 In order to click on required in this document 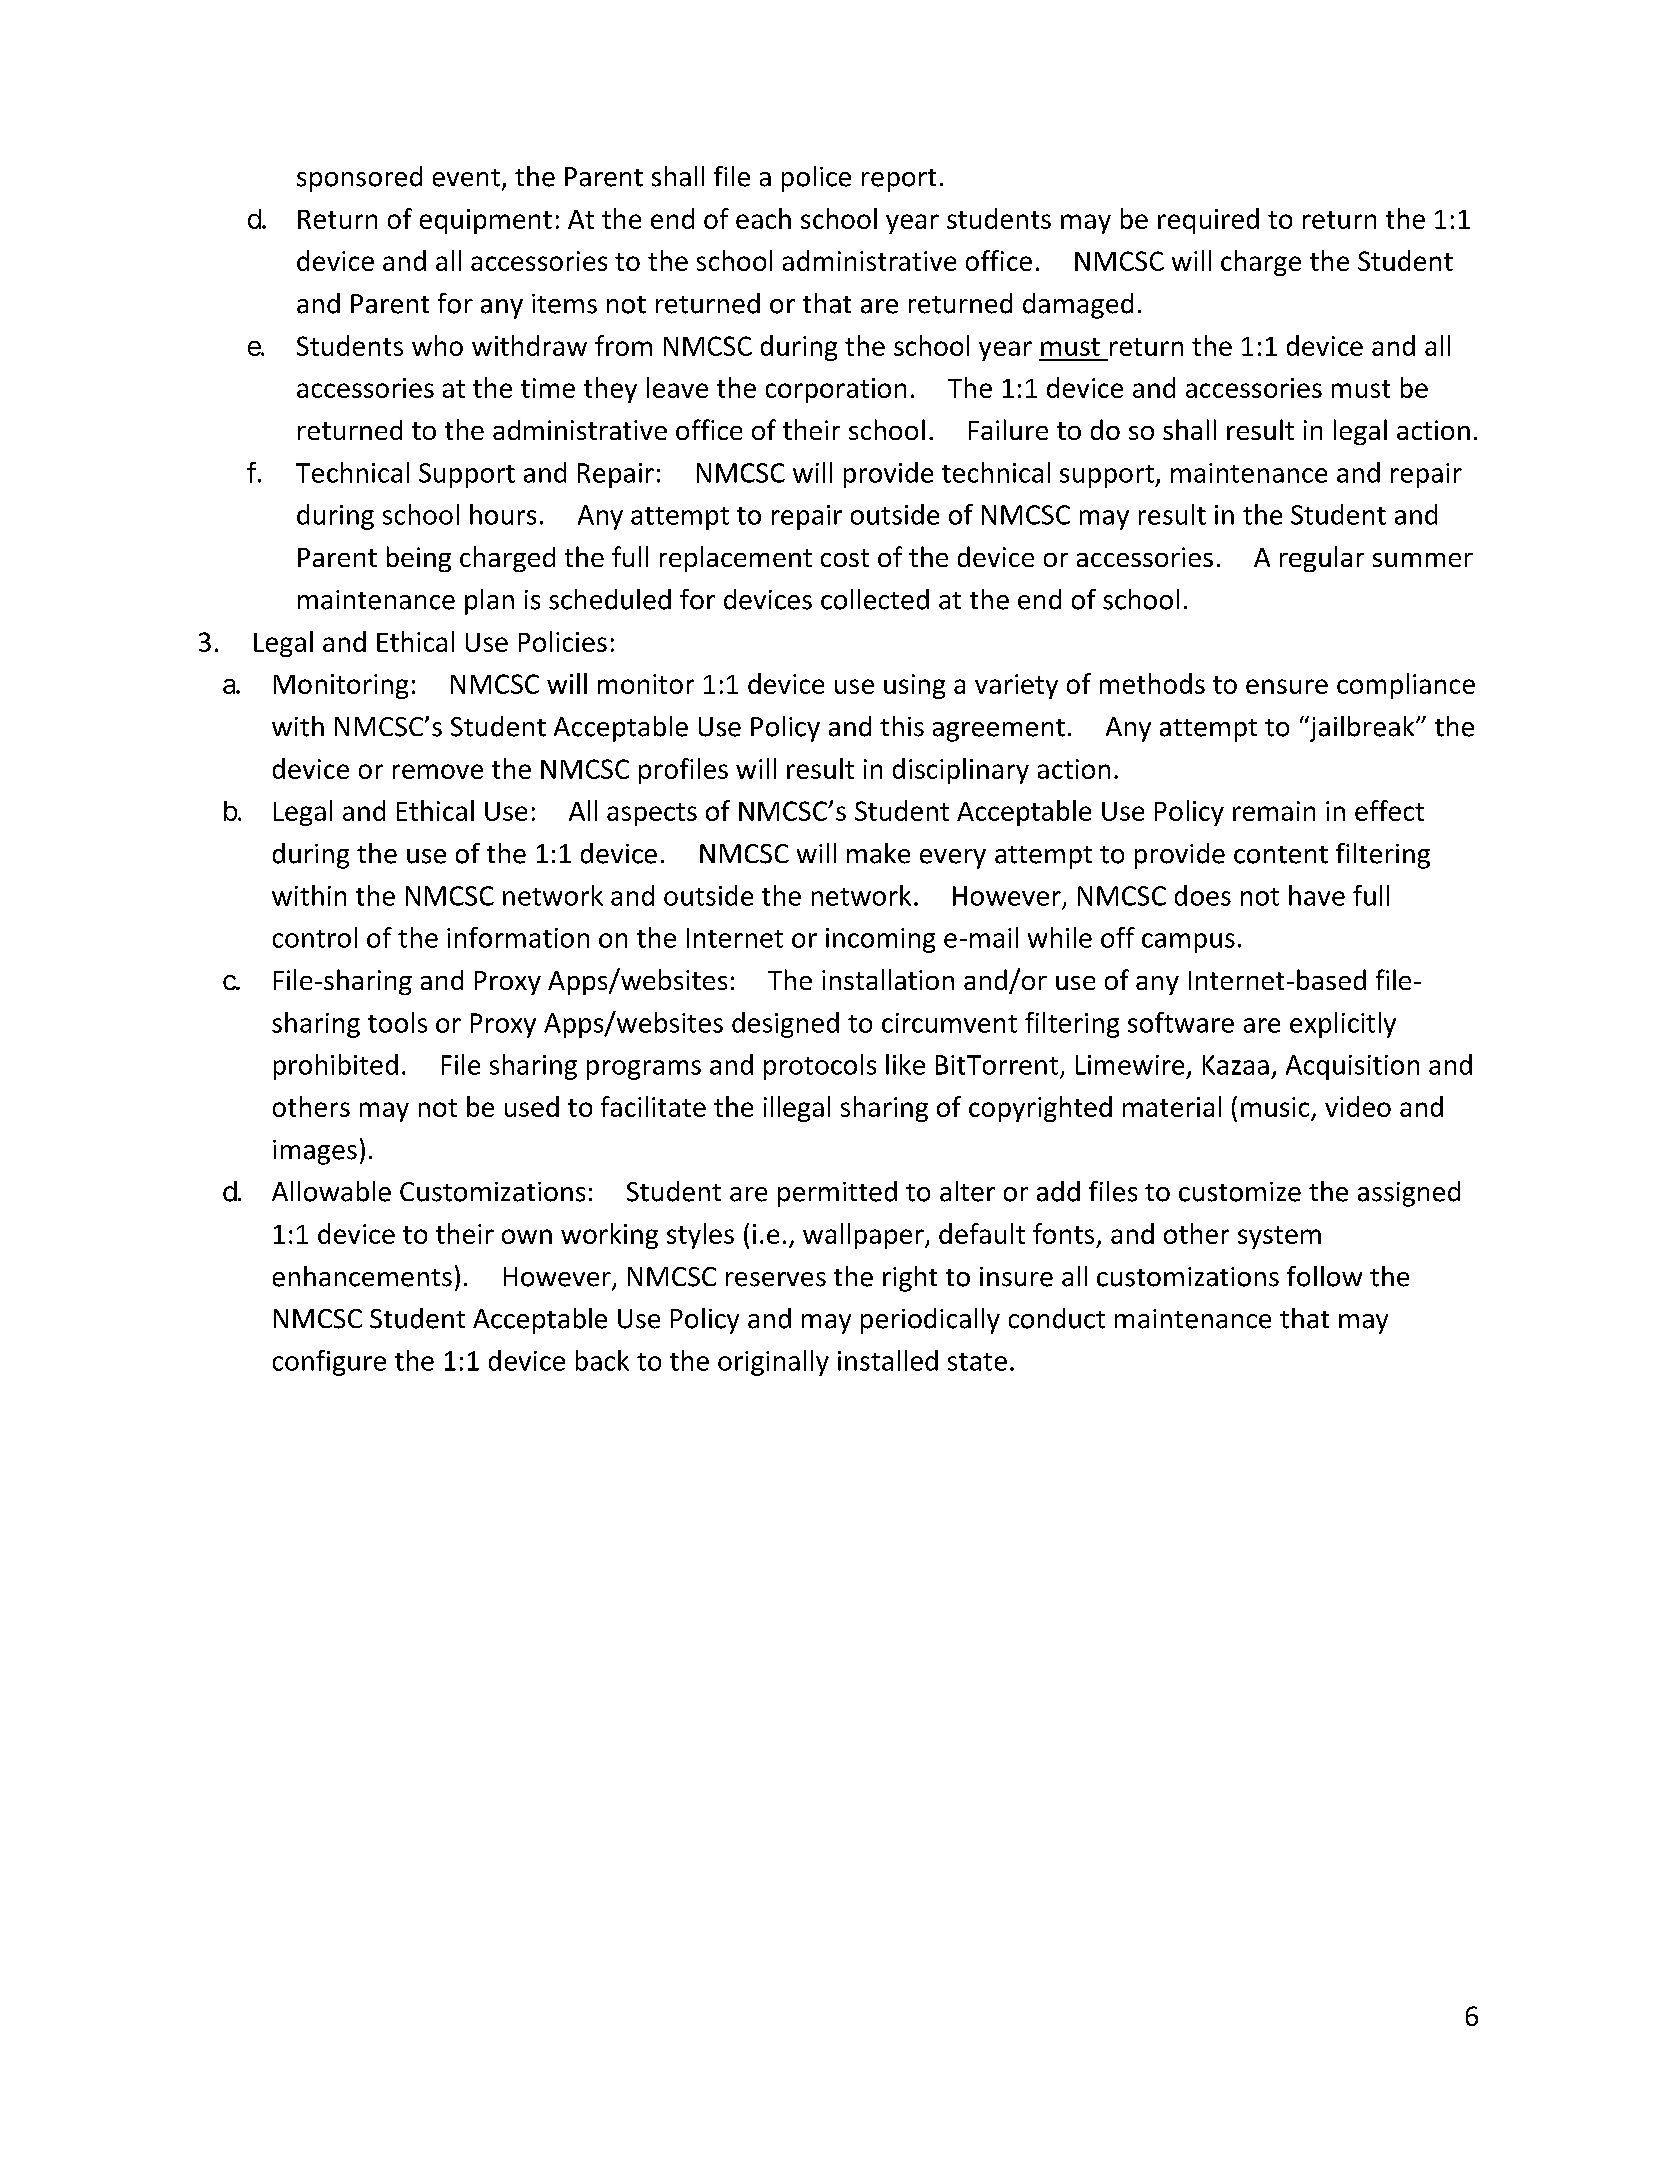, I will do `click(1208, 221)`.
